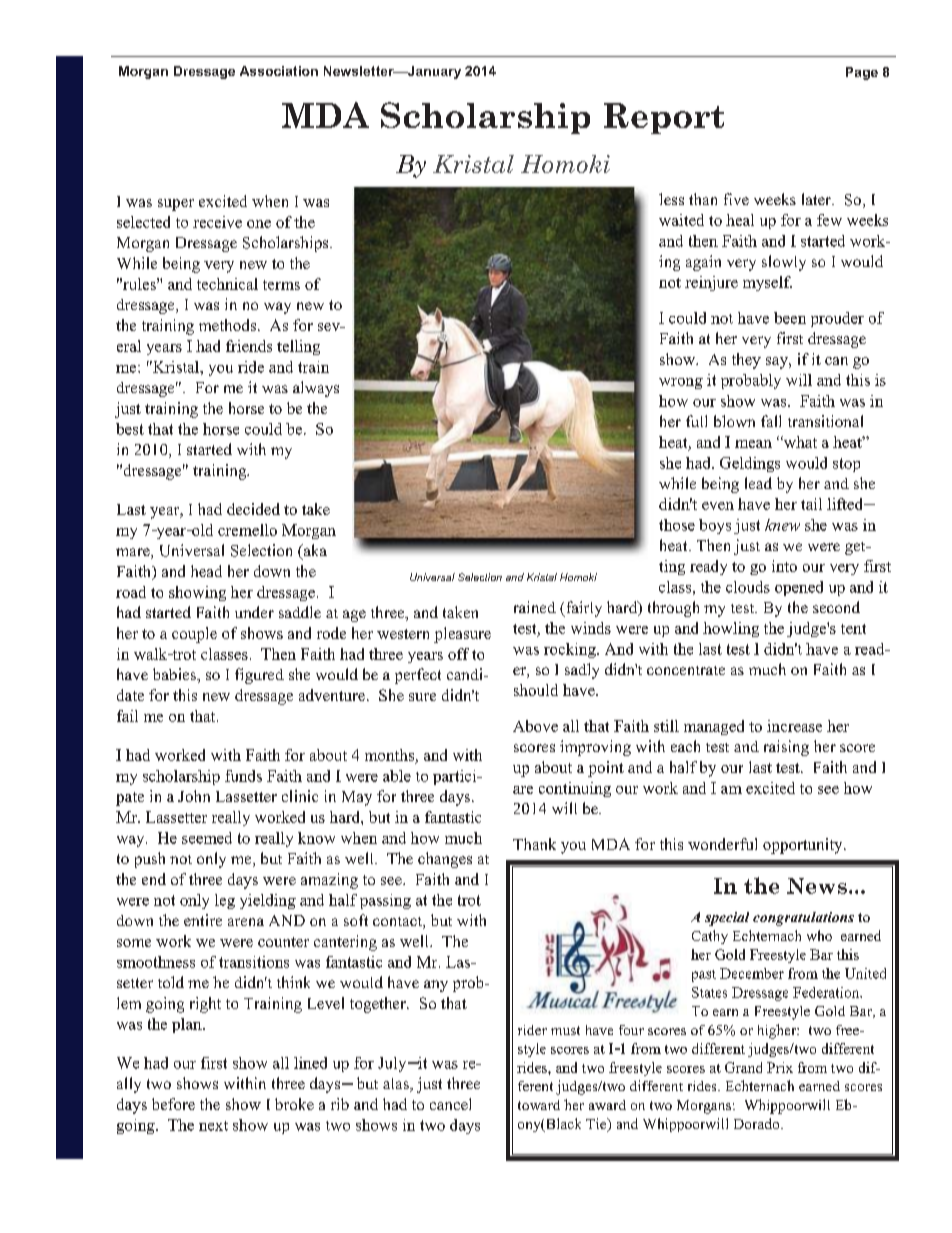 The height and width of the document is (1233, 952). What do you see at coordinates (207, 838) in the document?
I see `seemed` at bounding box center [207, 838].
